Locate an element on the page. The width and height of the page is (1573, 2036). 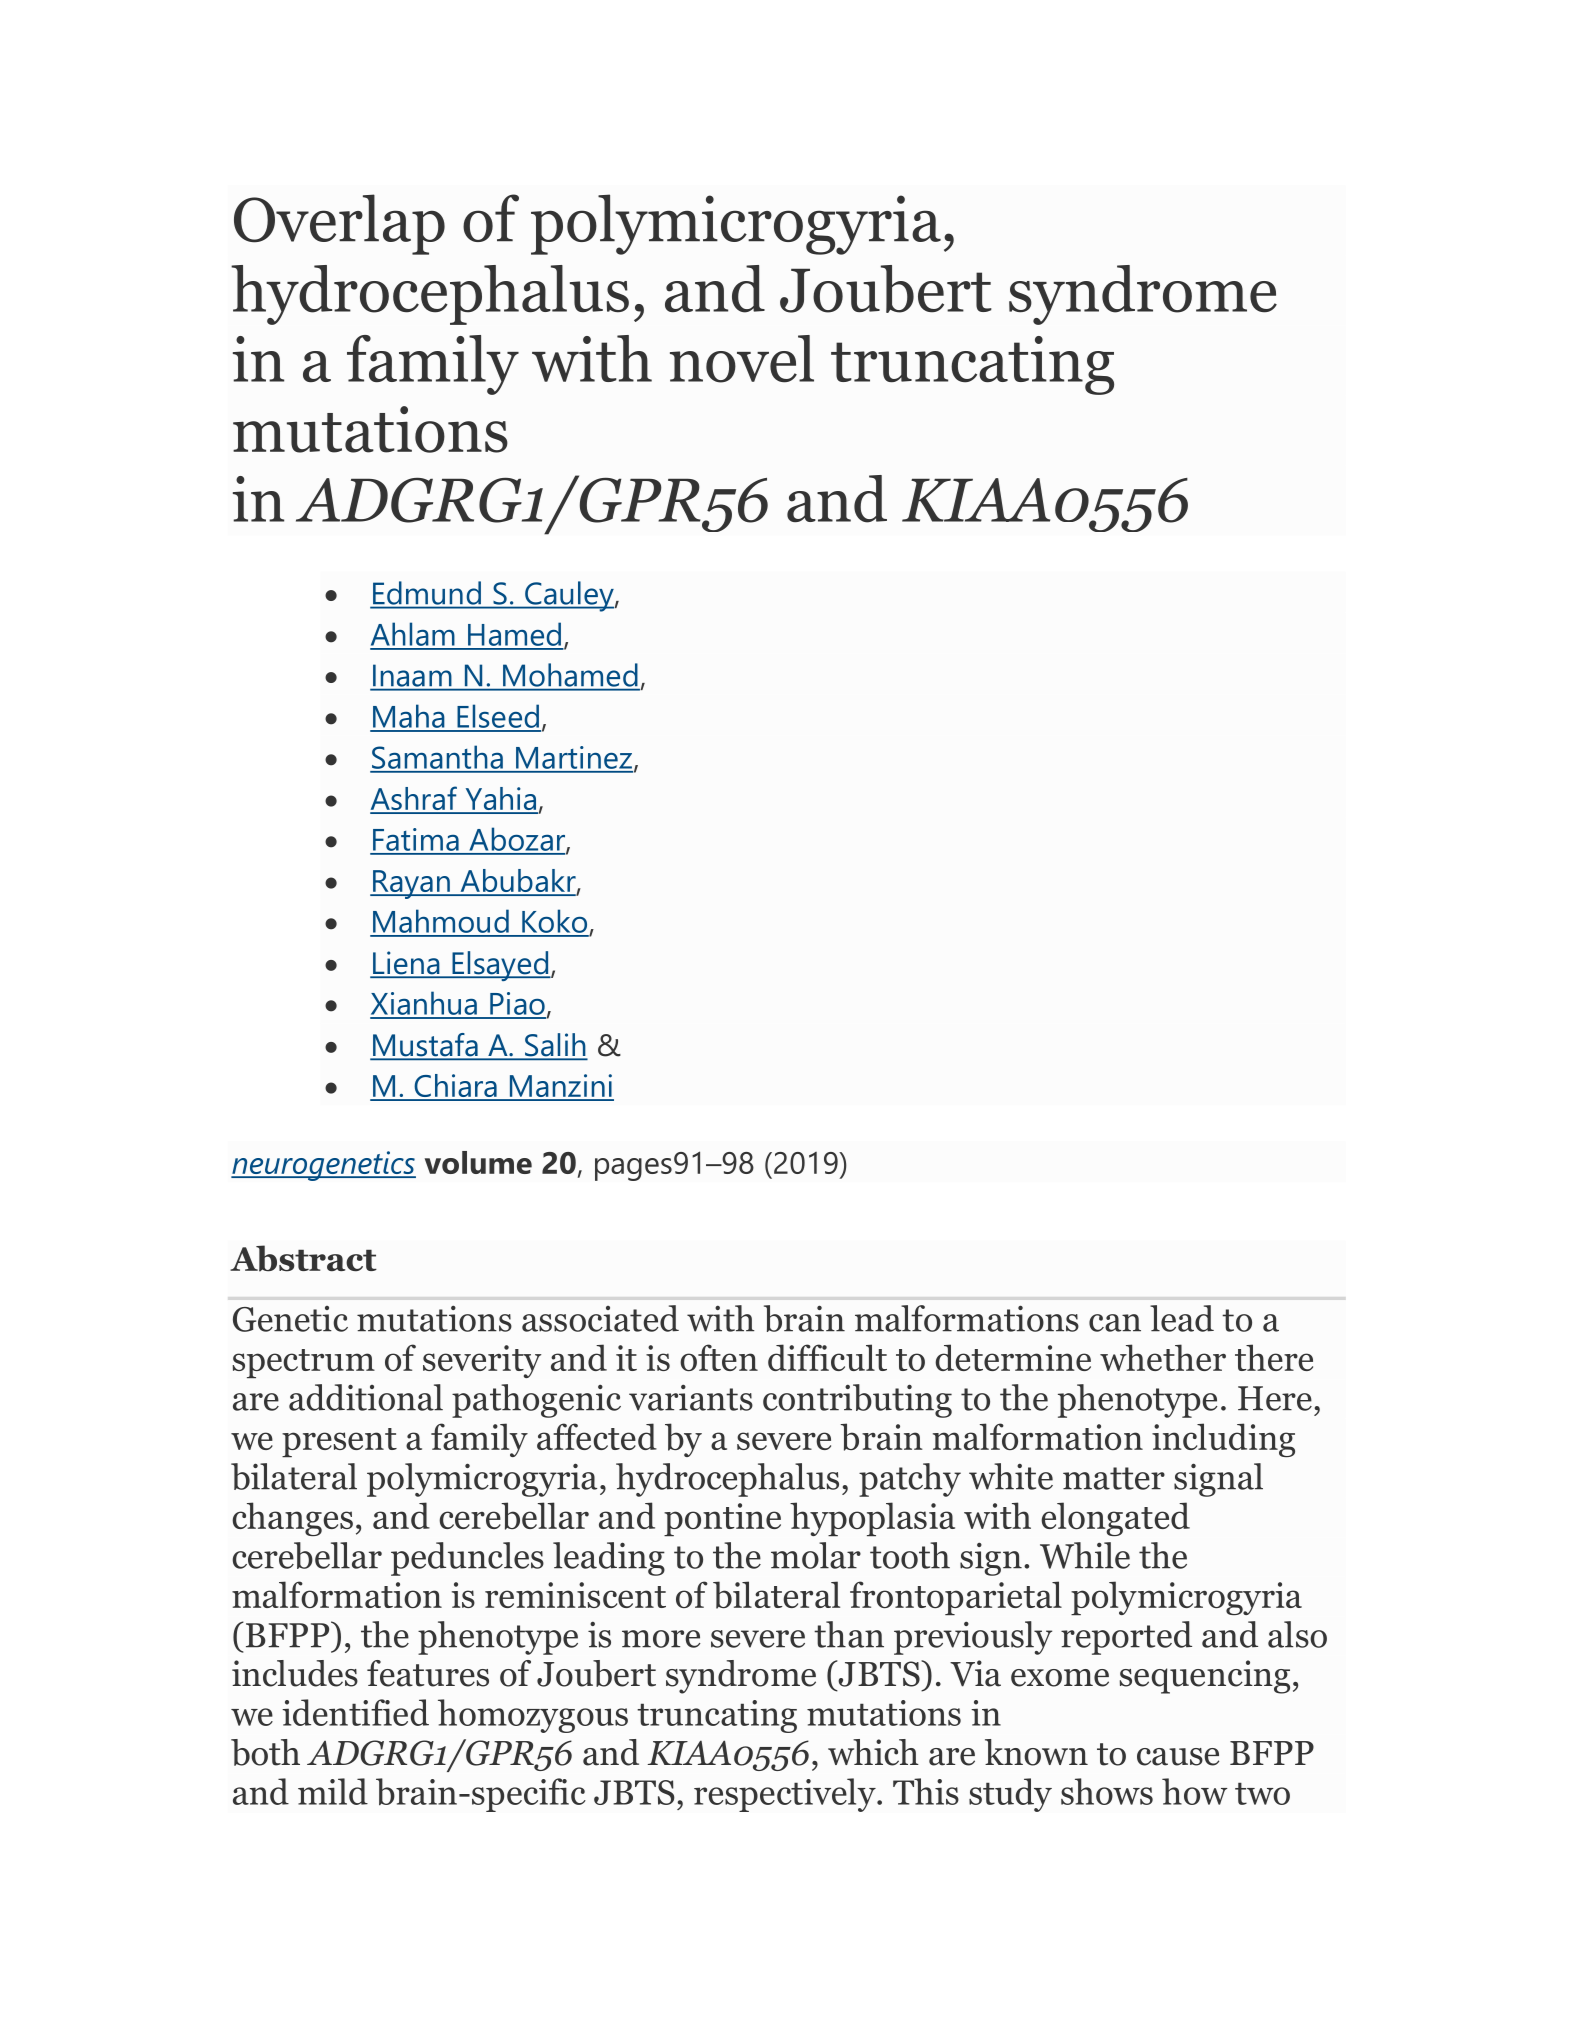
Abstract is located at coordinates (303, 1258).
